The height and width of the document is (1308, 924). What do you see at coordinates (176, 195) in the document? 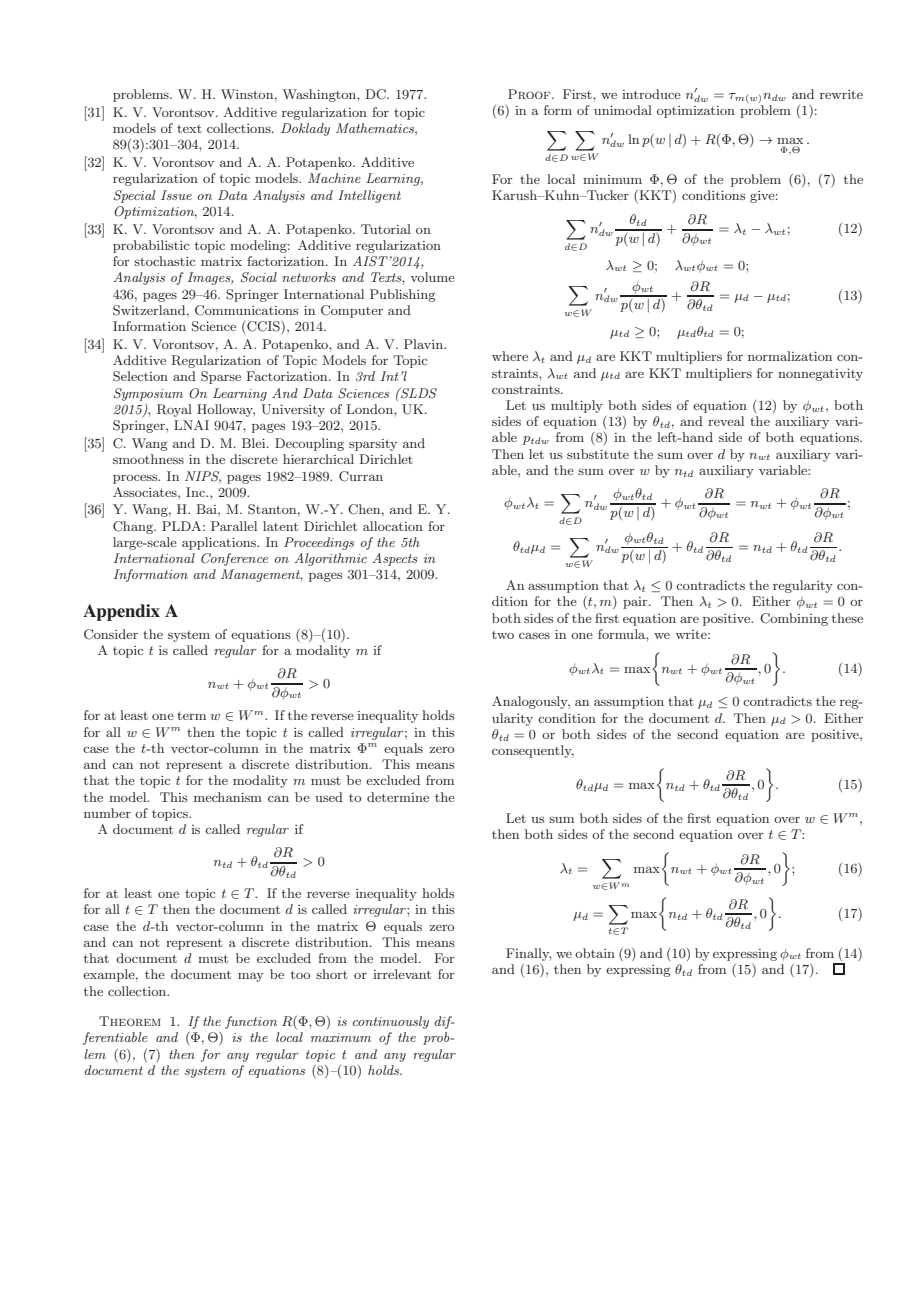
I see `Issue` at bounding box center [176, 195].
